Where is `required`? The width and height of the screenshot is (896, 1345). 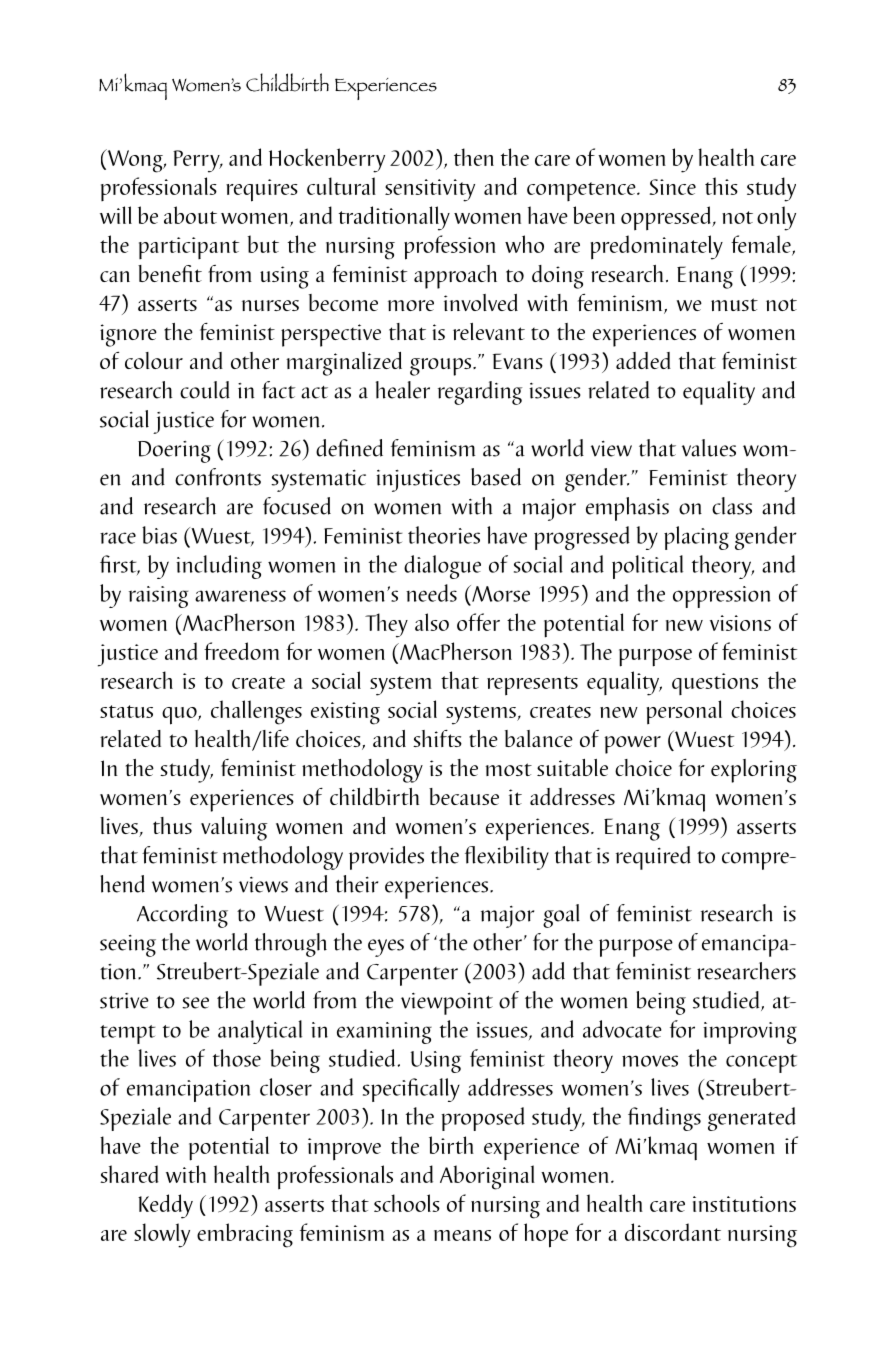 required is located at coordinates (653, 858).
